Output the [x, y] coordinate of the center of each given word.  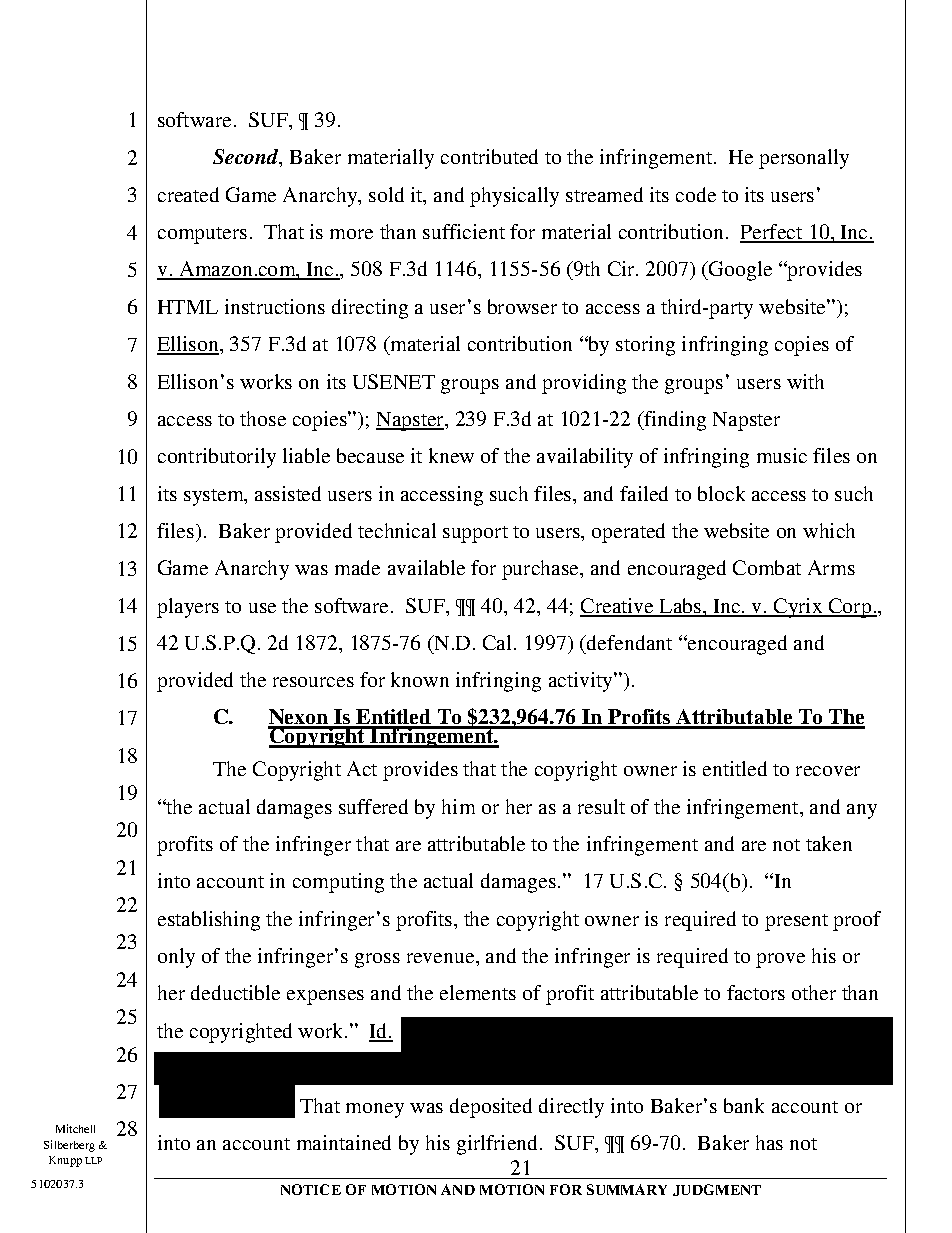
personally [804, 159]
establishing [209, 921]
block [721, 493]
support [475, 534]
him [458, 806]
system [215, 497]
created [188, 194]
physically [514, 197]
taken [829, 843]
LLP [93, 1160]
